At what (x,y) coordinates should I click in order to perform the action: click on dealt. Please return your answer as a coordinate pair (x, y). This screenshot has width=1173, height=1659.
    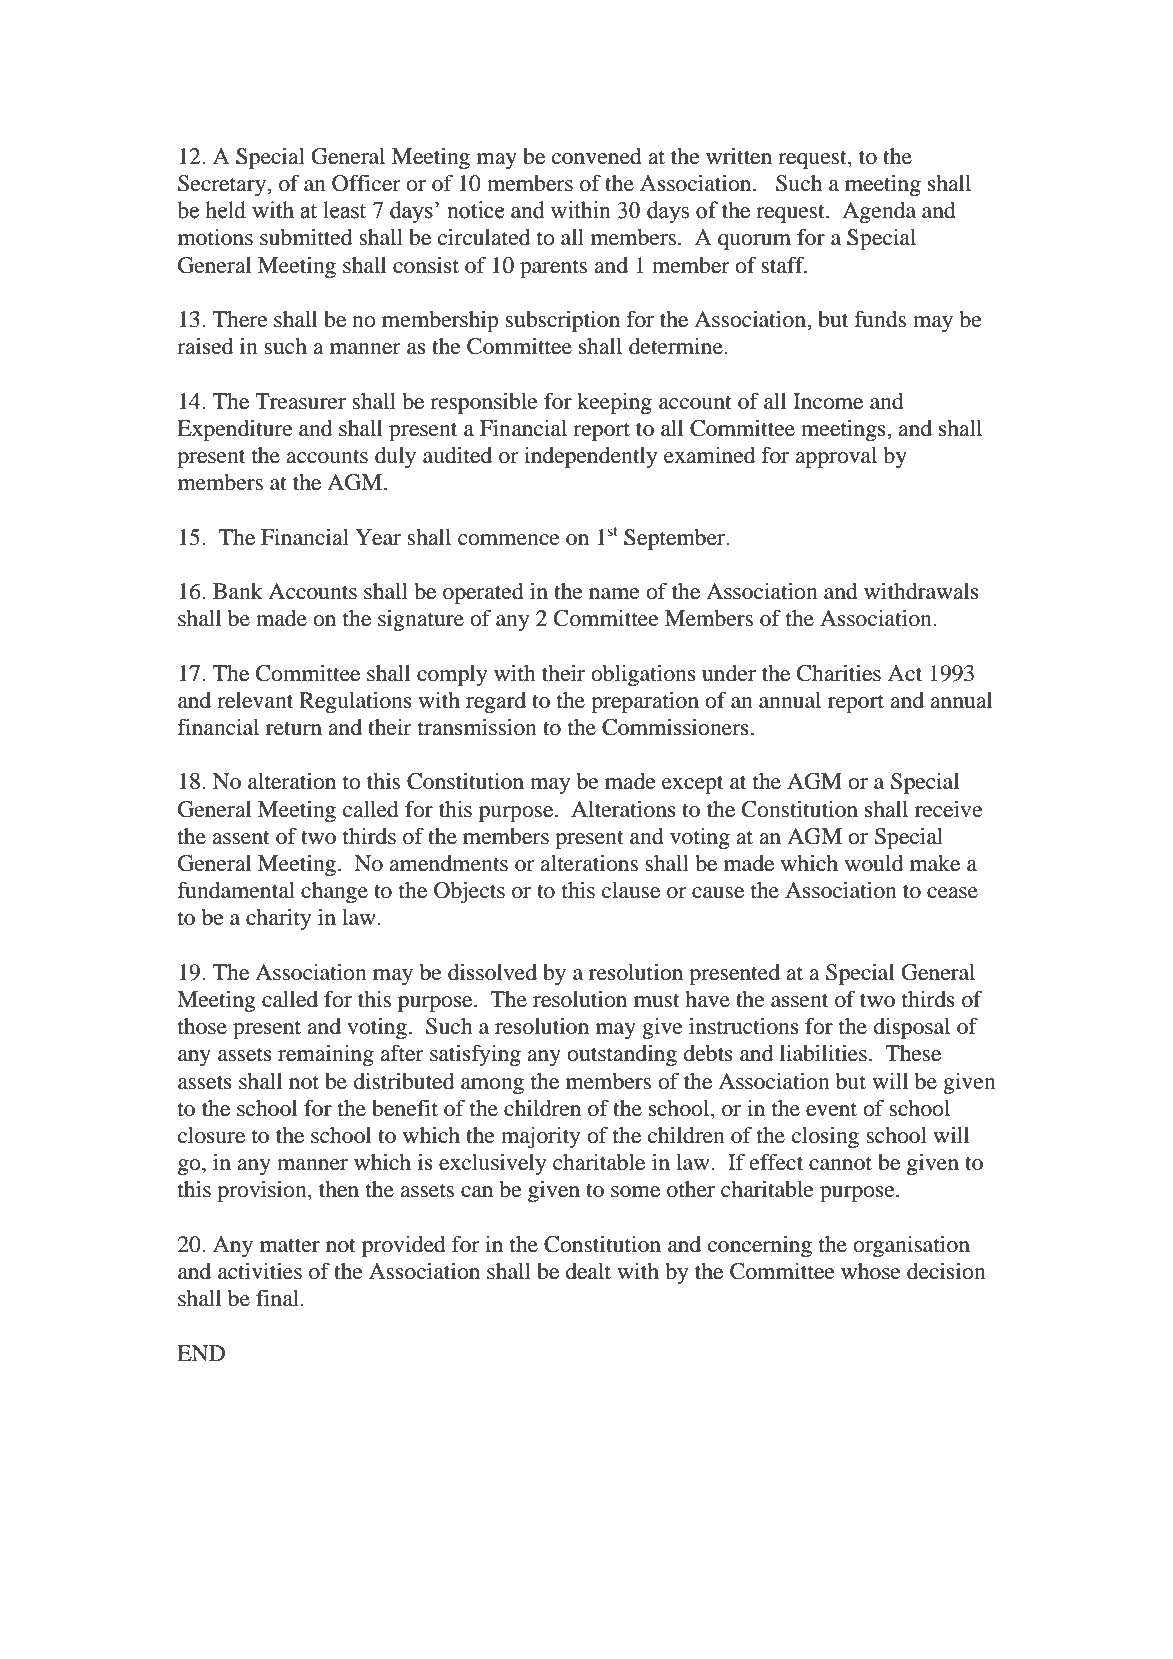
    Looking at the image, I should click on (588, 1271).
